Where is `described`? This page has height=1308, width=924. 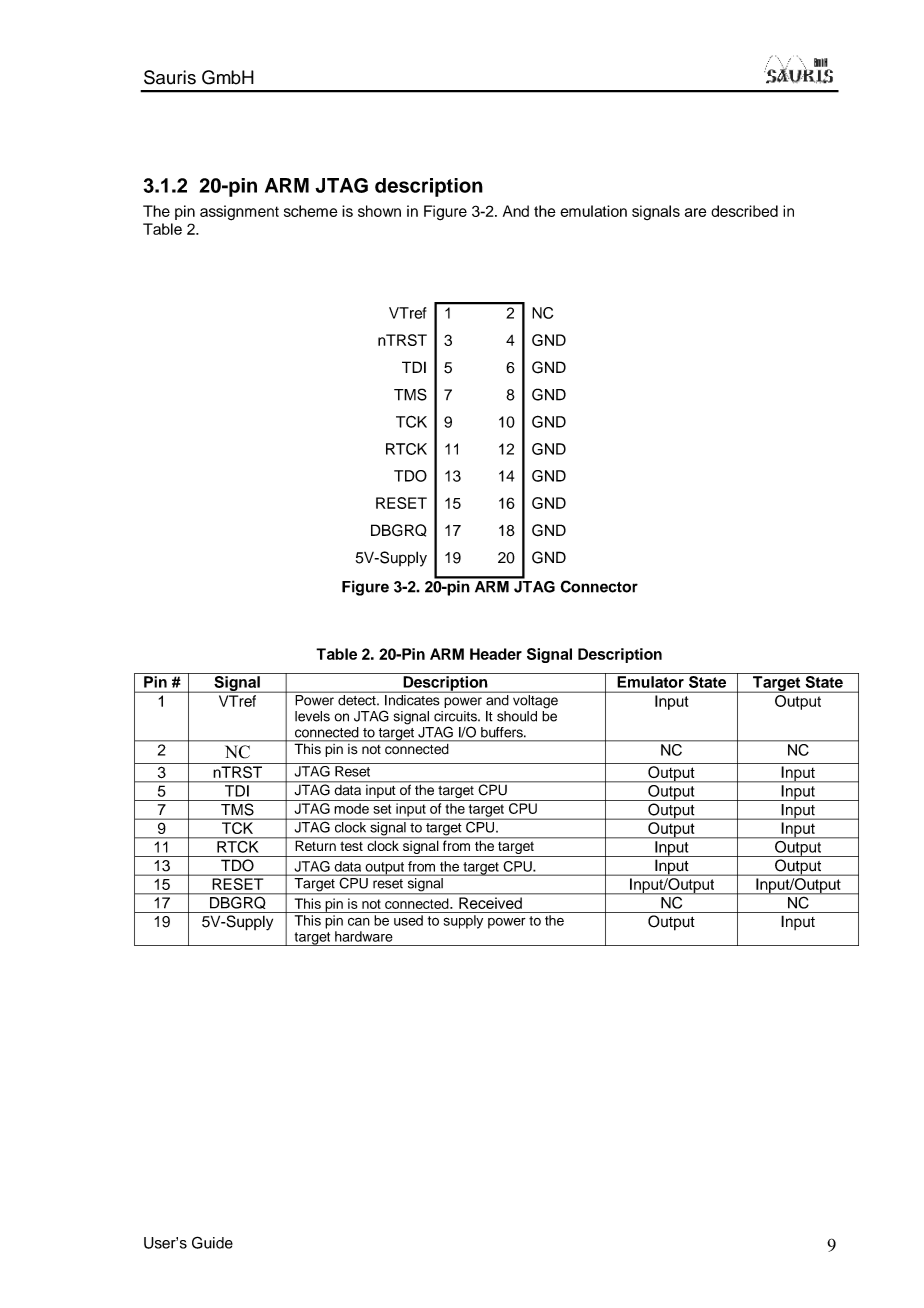
described is located at coordinates (744, 211).
